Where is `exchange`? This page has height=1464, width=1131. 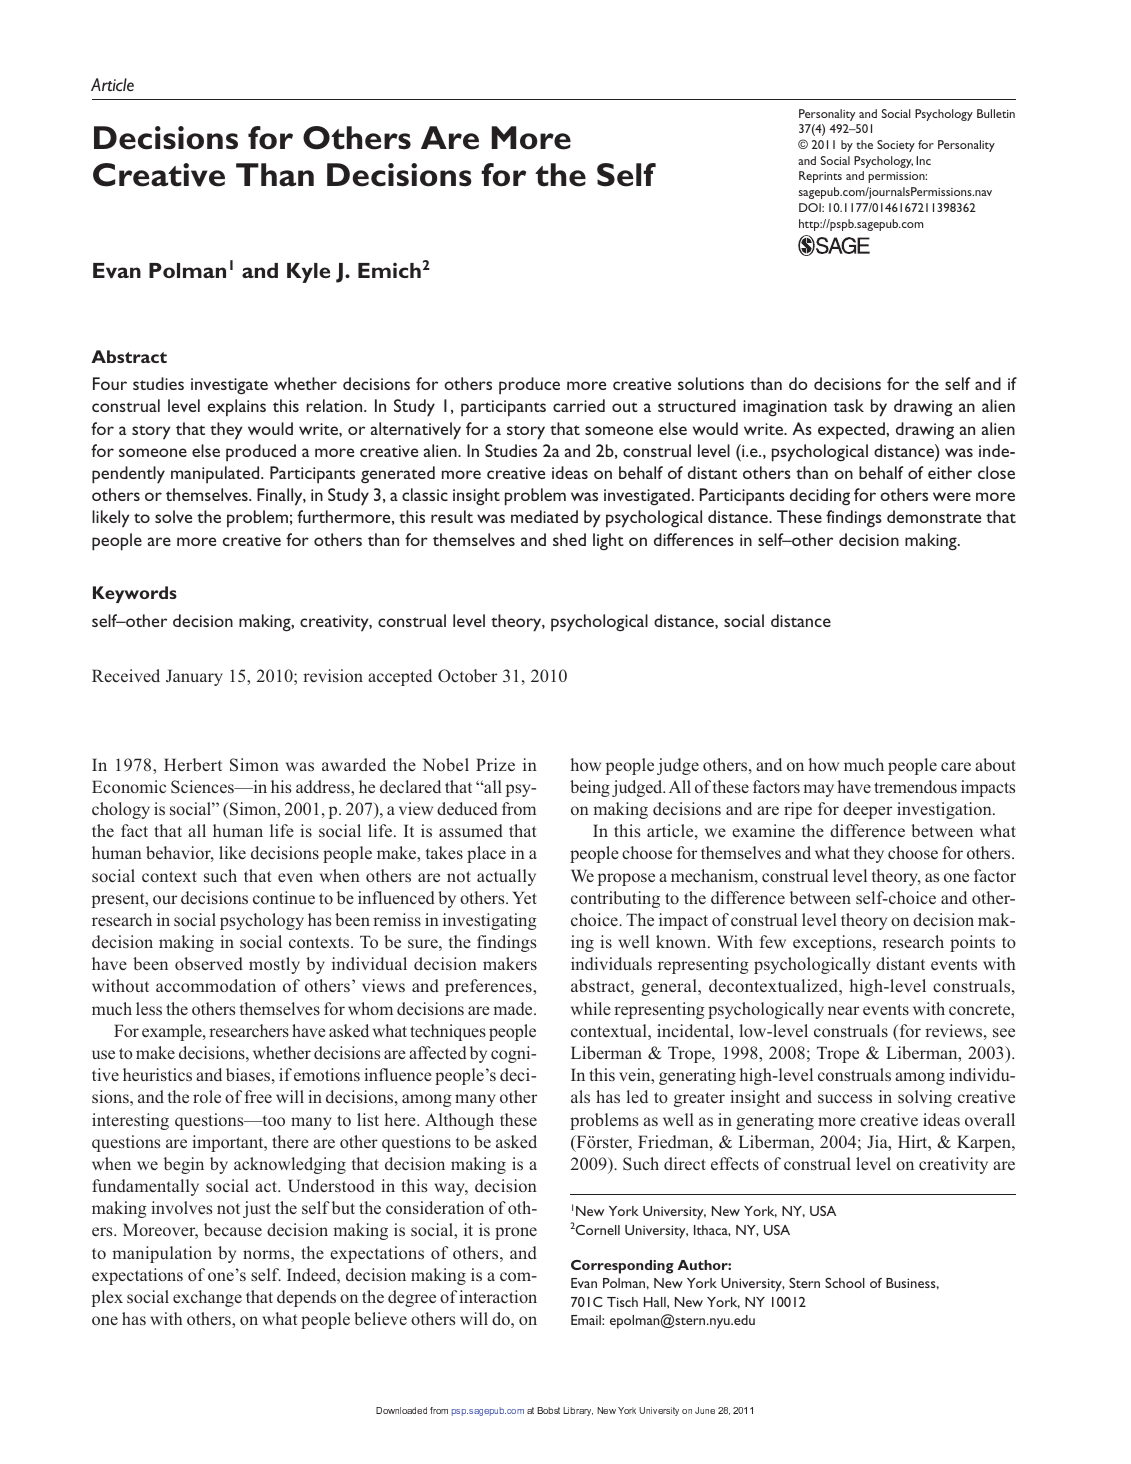
exchange is located at coordinates (207, 1298).
